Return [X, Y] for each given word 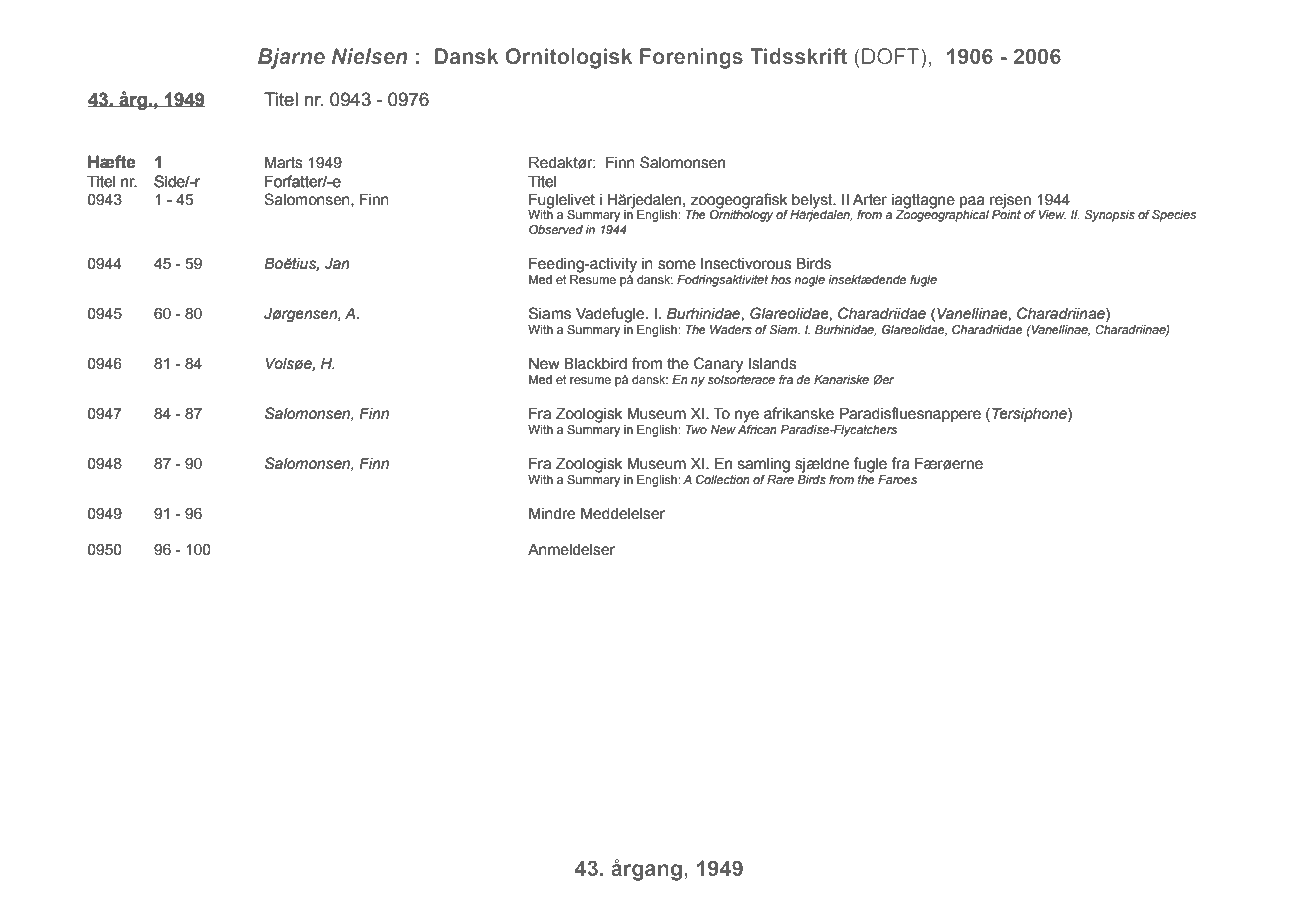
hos [781, 279]
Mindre [552, 514]
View [1052, 214]
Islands [773, 364]
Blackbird [595, 364]
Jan [337, 264]
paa [972, 202]
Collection [723, 479]
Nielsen [370, 56]
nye [747, 416]
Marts [284, 163]
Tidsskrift [798, 56]
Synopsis [1110, 216]
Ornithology [741, 215]
